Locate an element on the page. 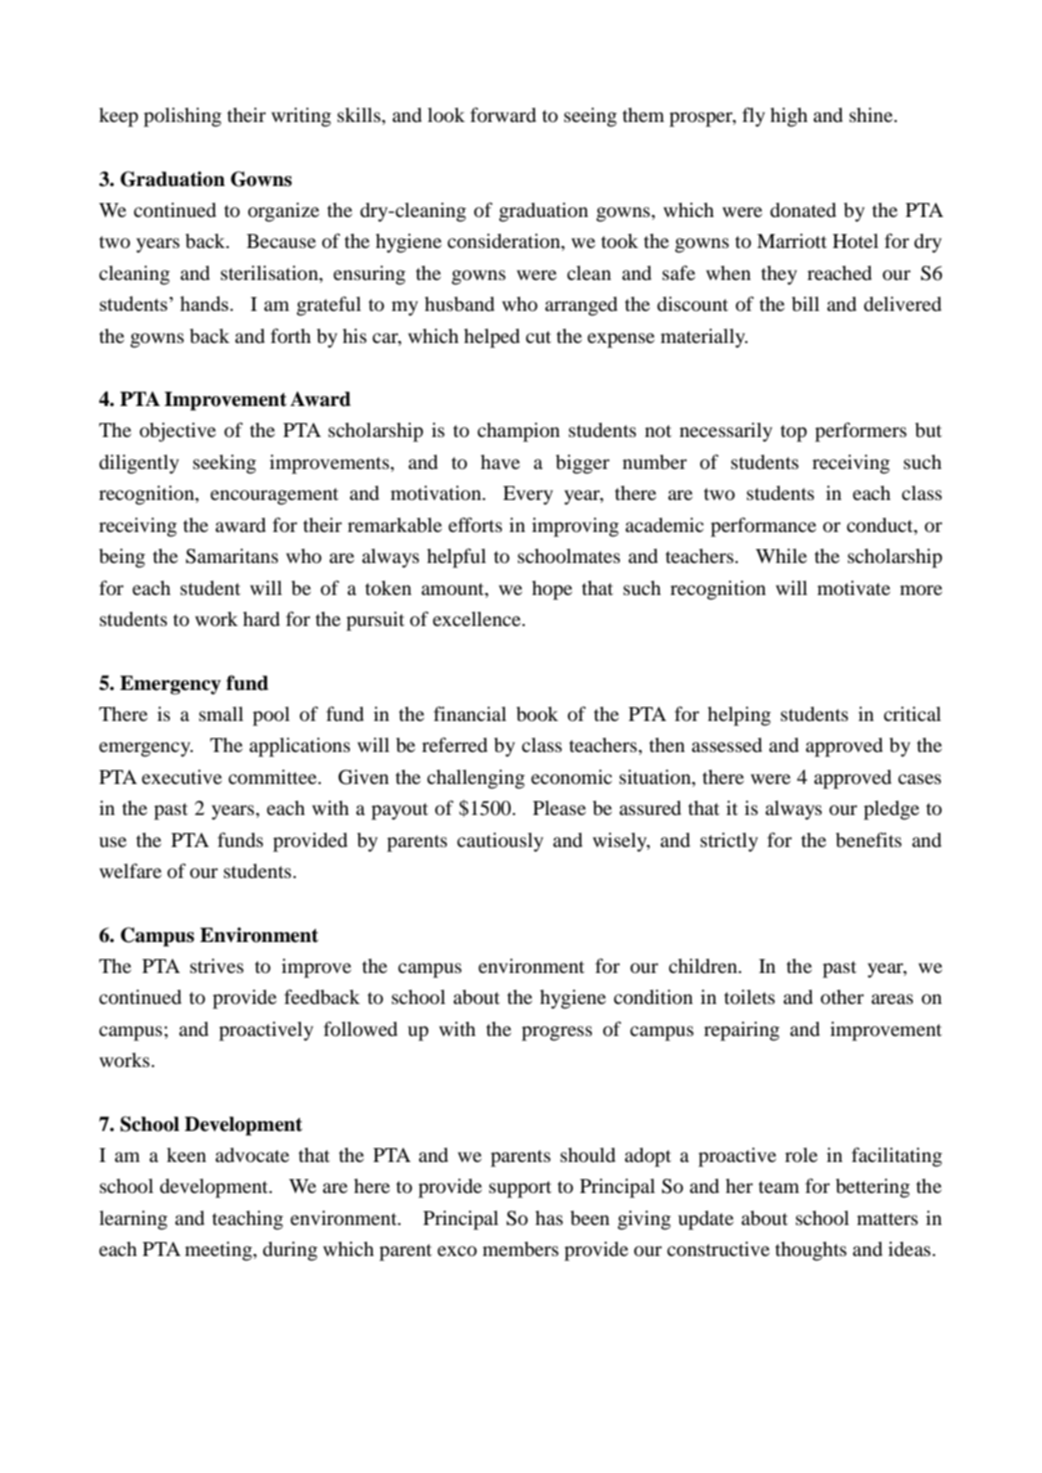 The height and width of the image is (1473, 1042). hope is located at coordinates (552, 590).
